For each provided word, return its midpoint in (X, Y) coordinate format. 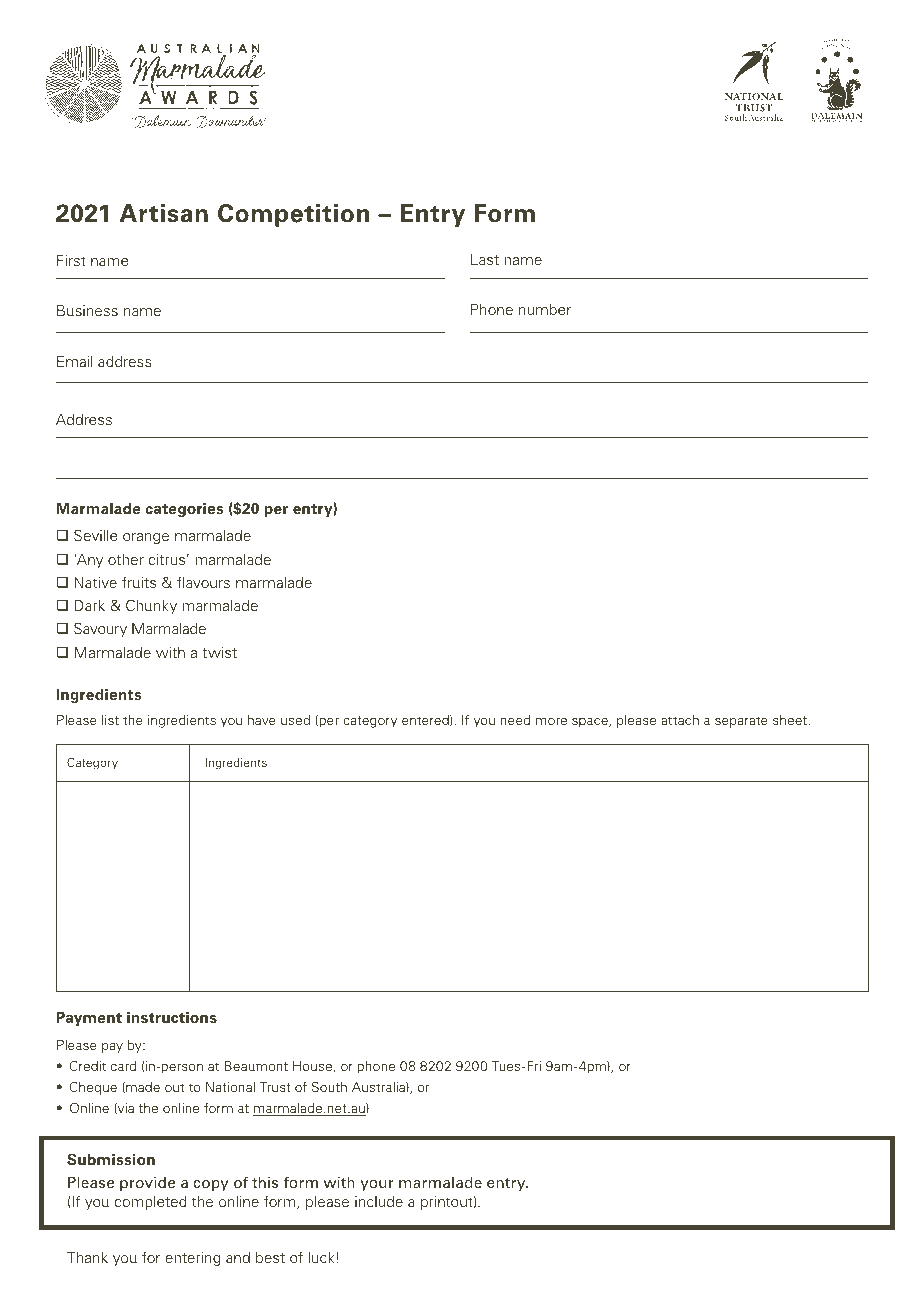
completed (150, 1203)
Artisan (164, 213)
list (110, 720)
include (379, 1201)
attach (680, 720)
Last (485, 259)
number (545, 309)
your (377, 1185)
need (515, 720)
